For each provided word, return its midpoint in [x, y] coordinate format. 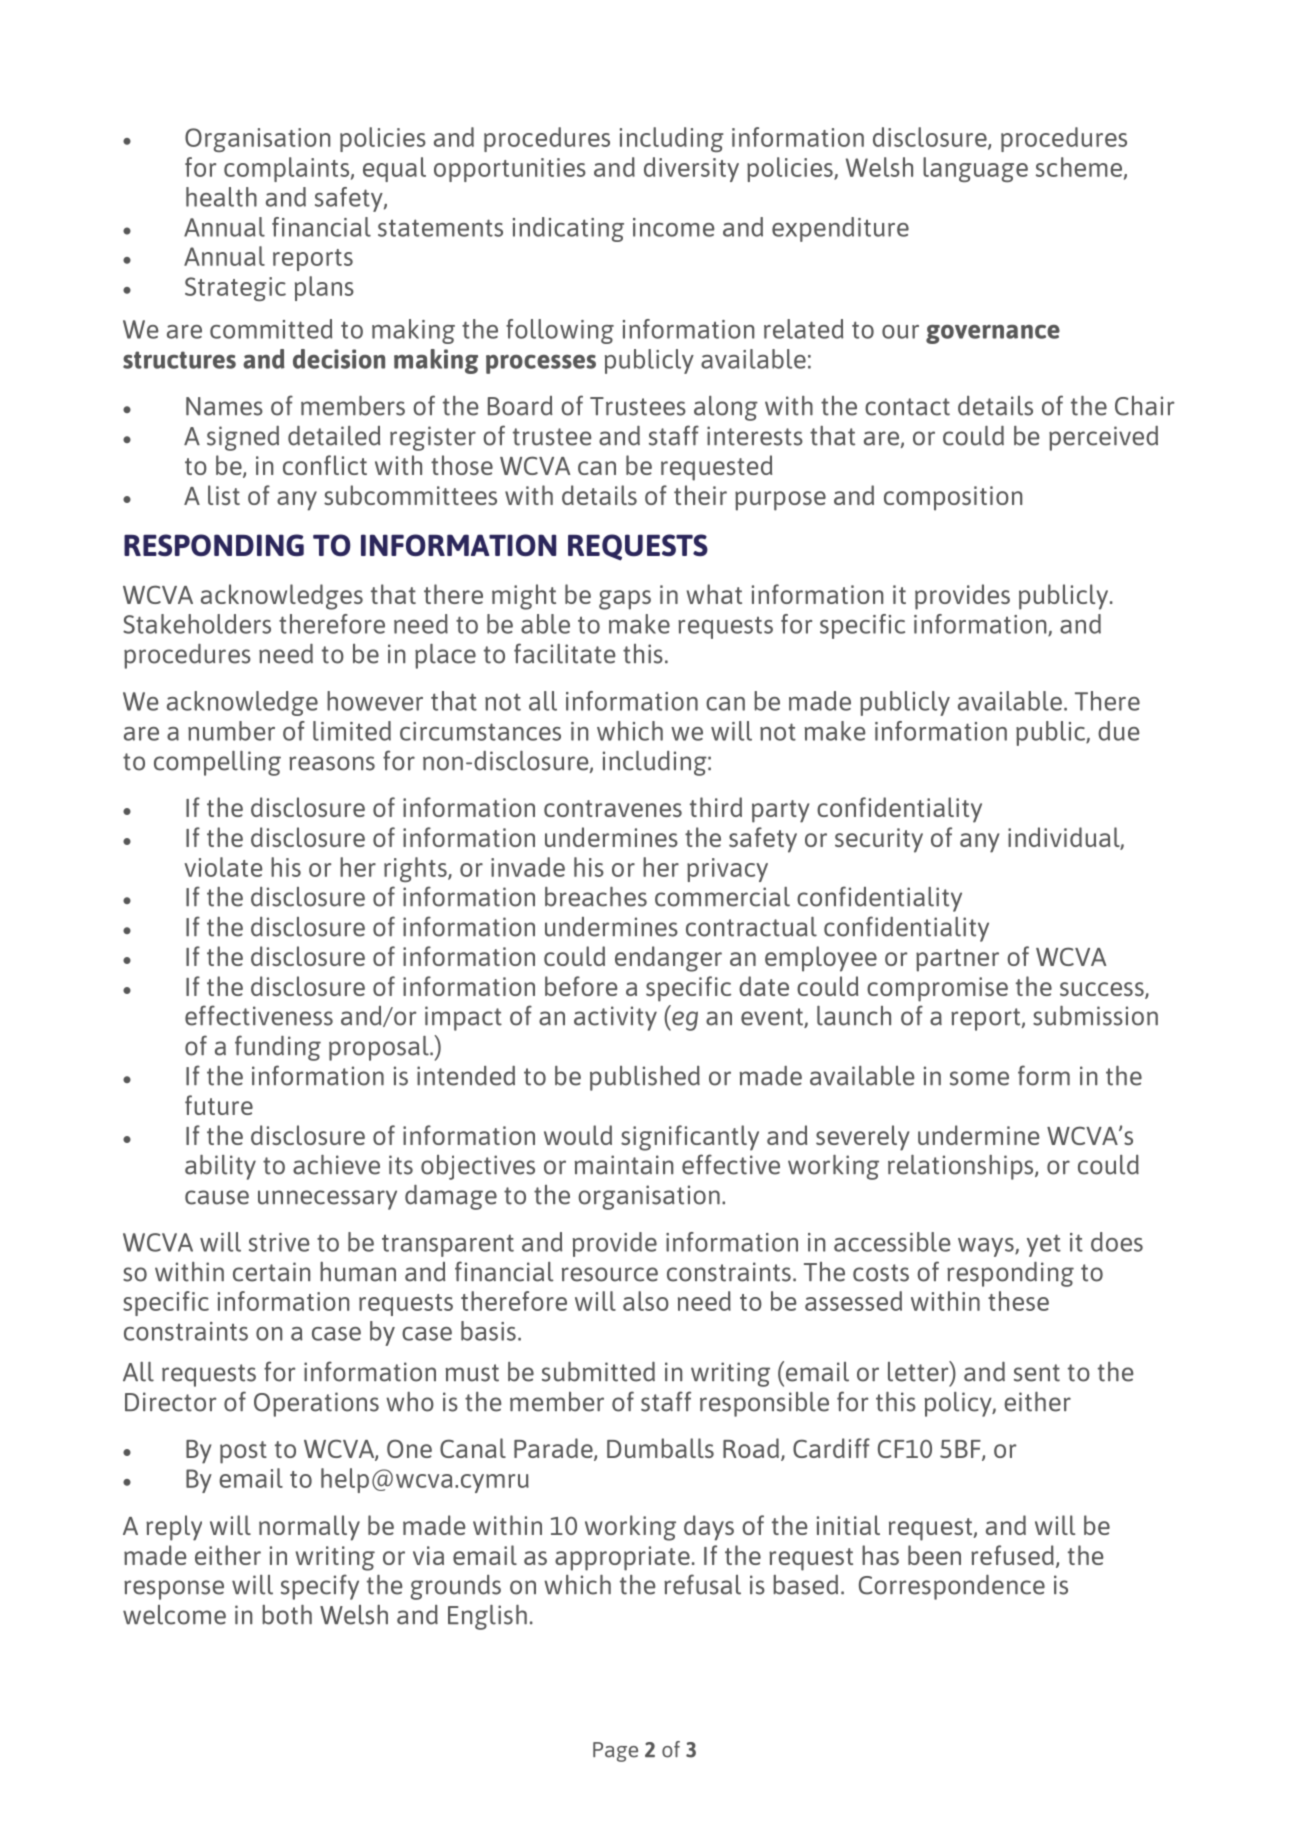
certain [271, 1272]
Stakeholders [197, 624]
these [1018, 1301]
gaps [625, 600]
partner [957, 960]
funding [278, 1048]
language [975, 169]
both [287, 1615]
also [646, 1301]
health [221, 197]
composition [953, 498]
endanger [668, 959]
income [674, 227]
